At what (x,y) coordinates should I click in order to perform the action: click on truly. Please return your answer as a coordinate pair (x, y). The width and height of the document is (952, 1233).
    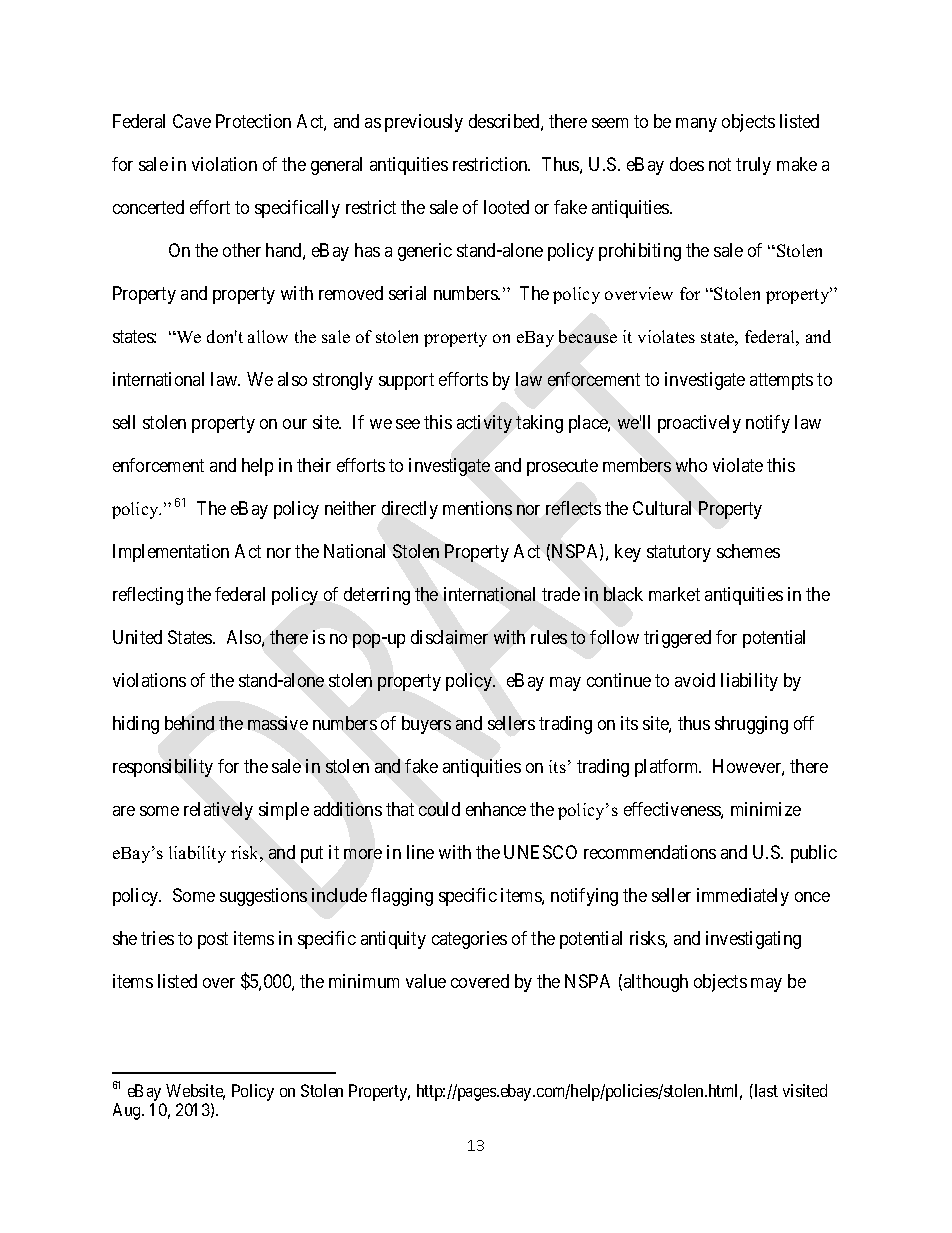
    Looking at the image, I should click on (753, 166).
